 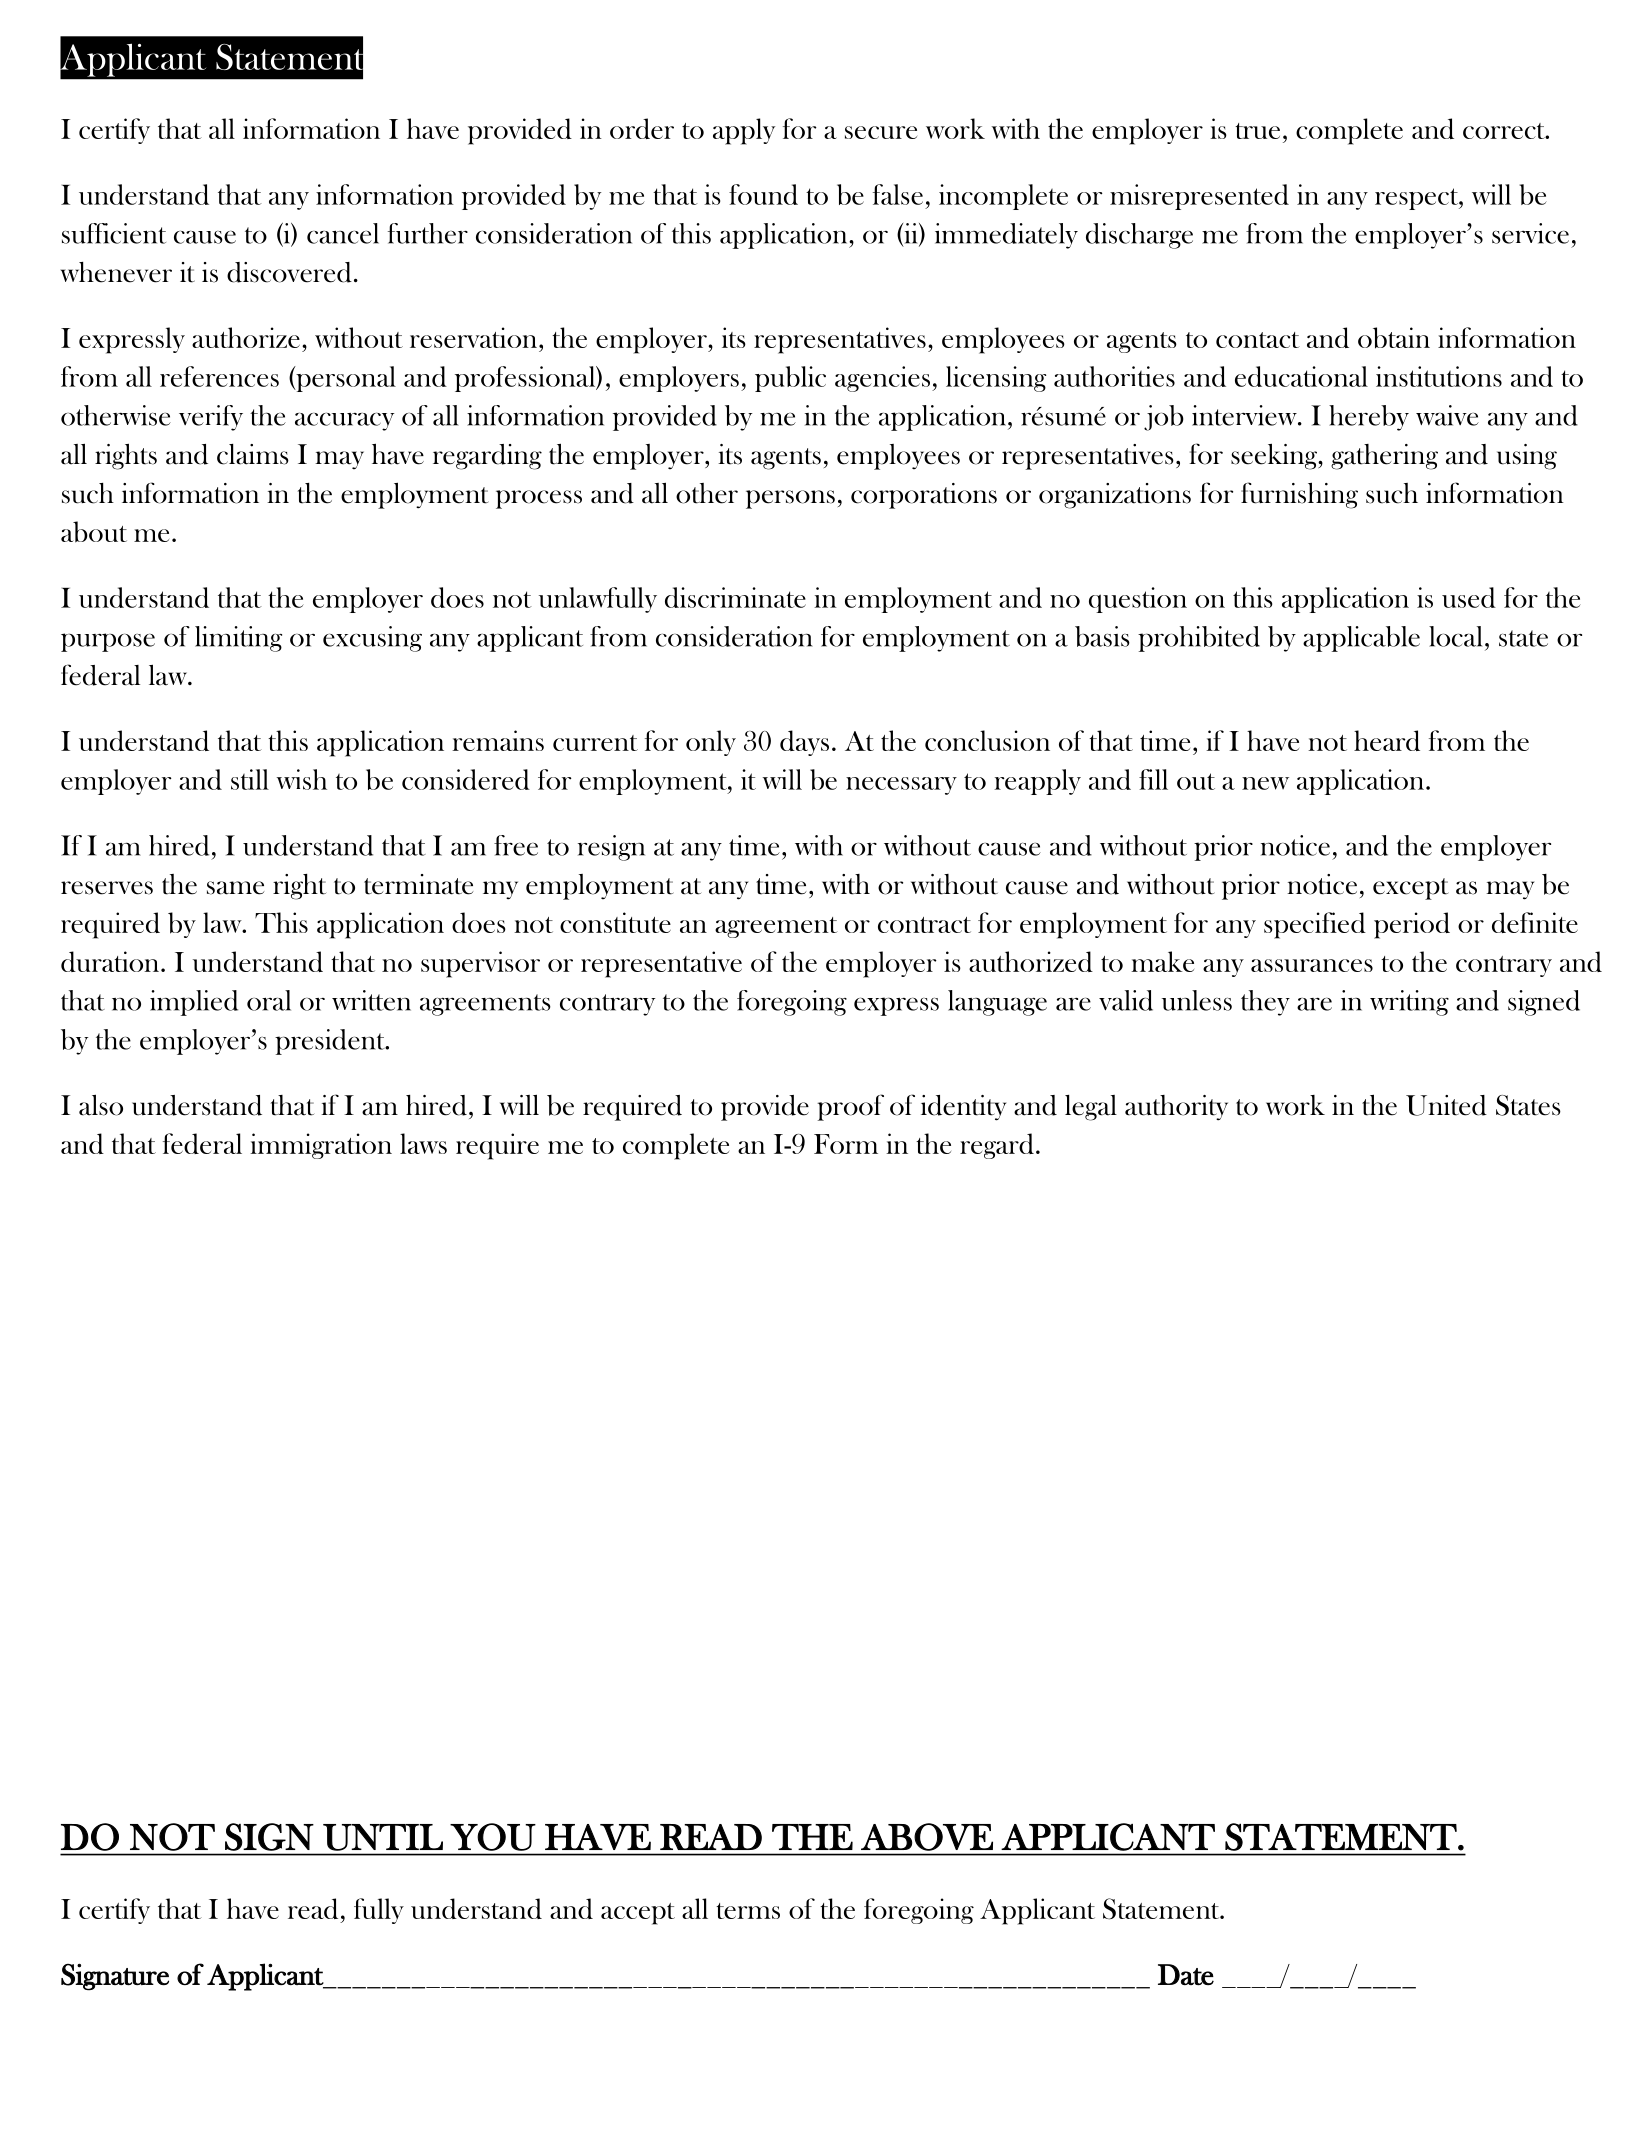 I want to click on true, so click(x=1257, y=131).
